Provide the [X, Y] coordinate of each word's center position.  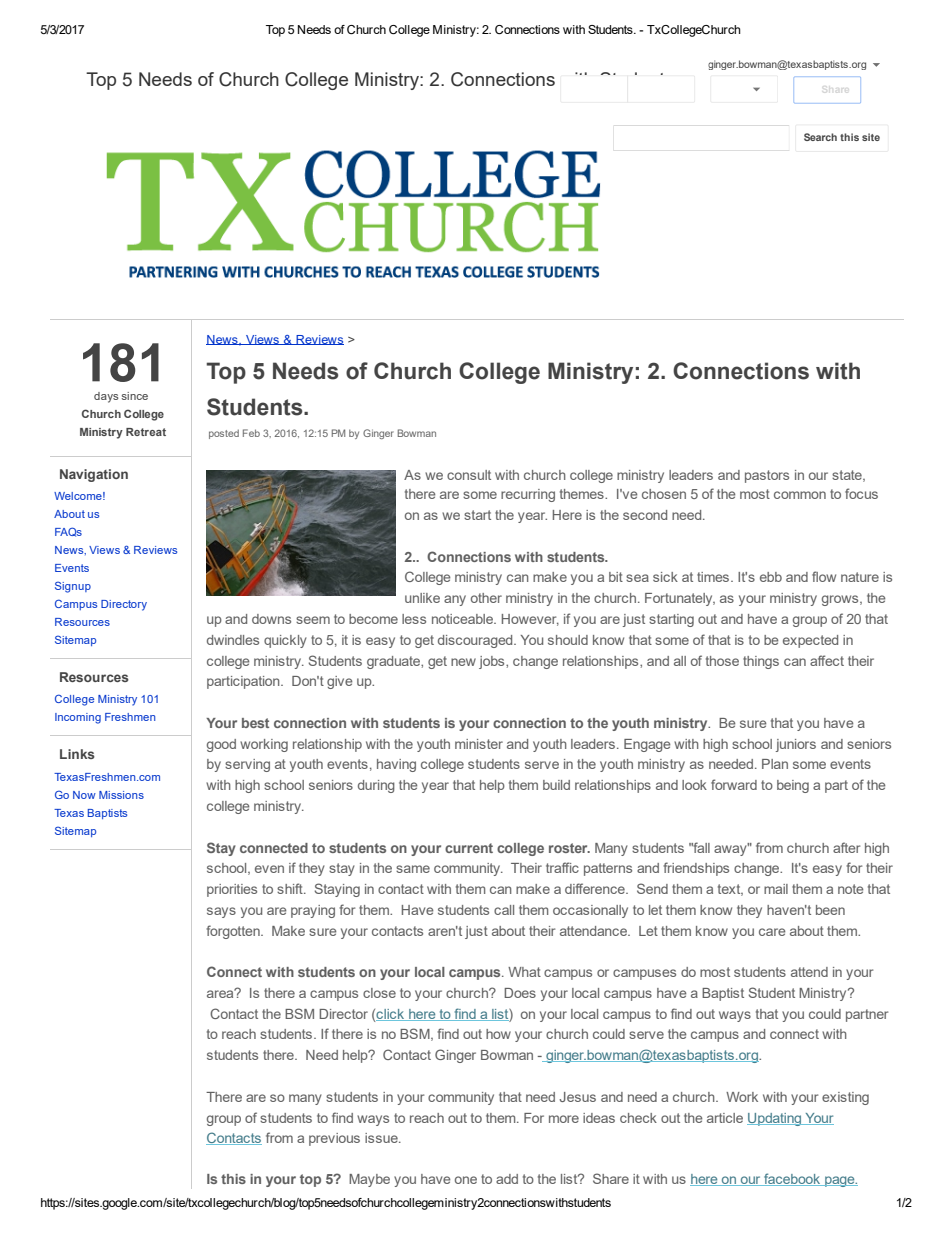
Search [820, 137]
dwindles [233, 640]
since [135, 396]
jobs [493, 662]
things [761, 662]
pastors [767, 476]
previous [334, 1139]
